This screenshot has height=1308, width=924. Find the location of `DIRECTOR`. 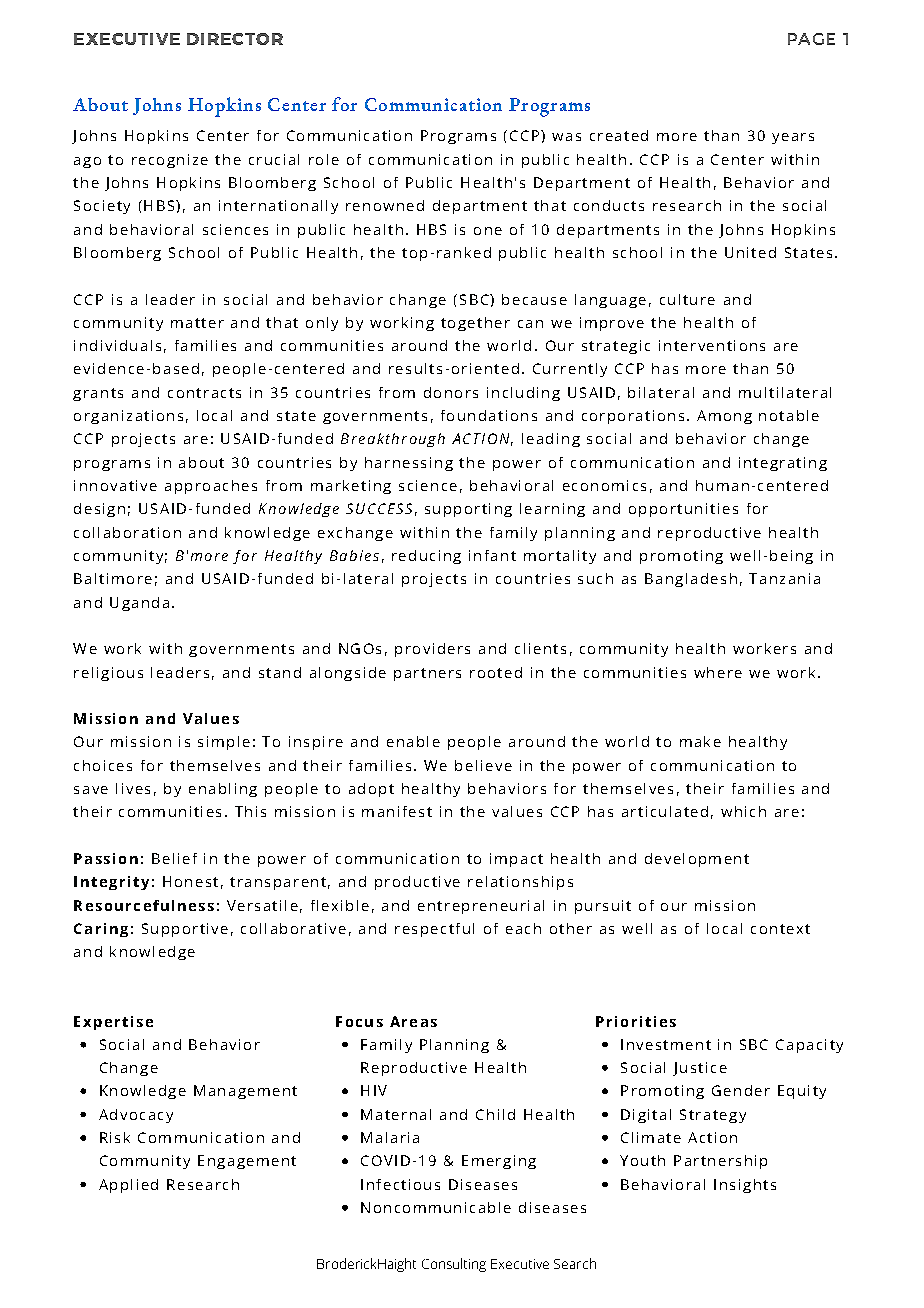

DIRECTOR is located at coordinates (235, 39).
